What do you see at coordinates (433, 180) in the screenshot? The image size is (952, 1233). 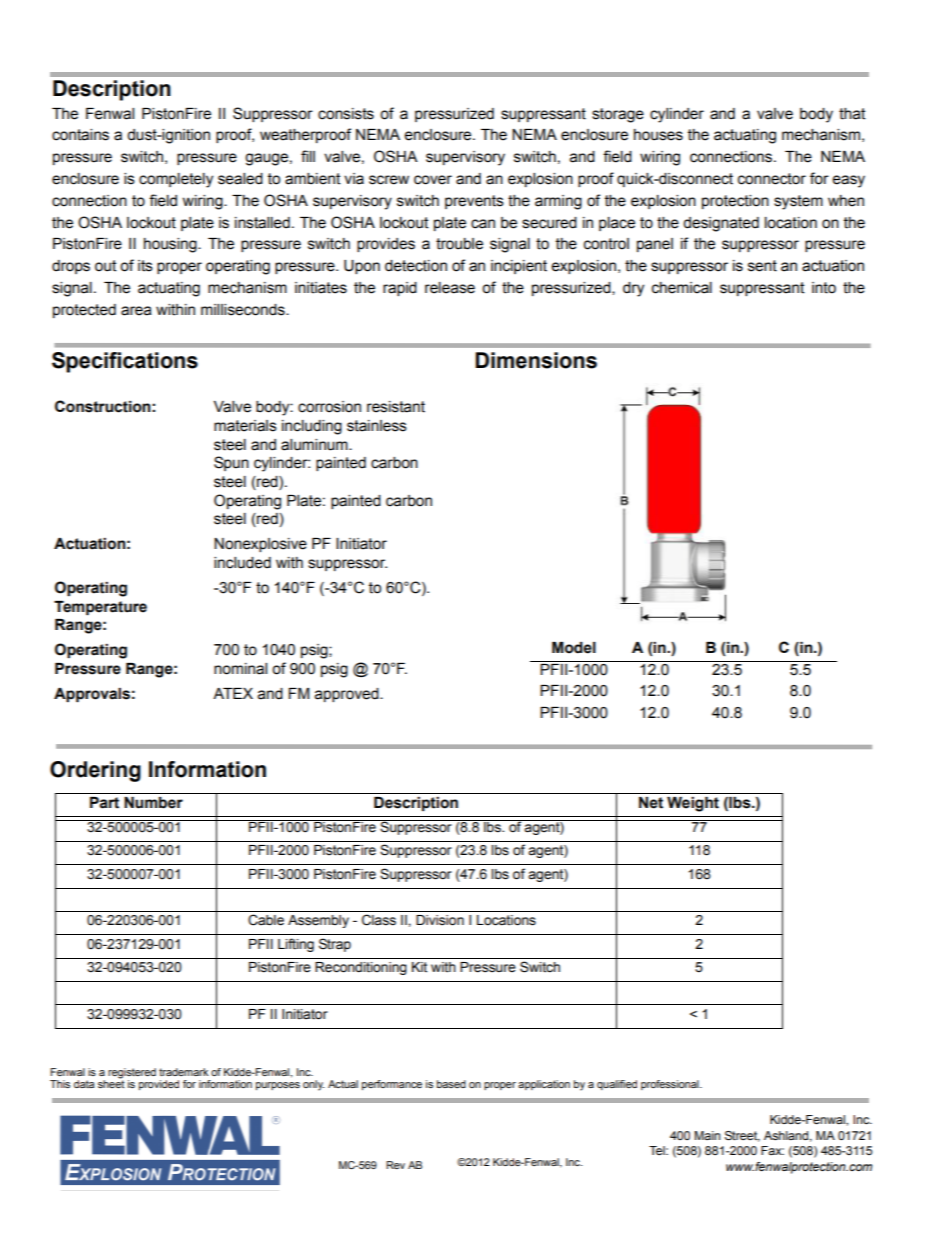 I see `cover` at bounding box center [433, 180].
